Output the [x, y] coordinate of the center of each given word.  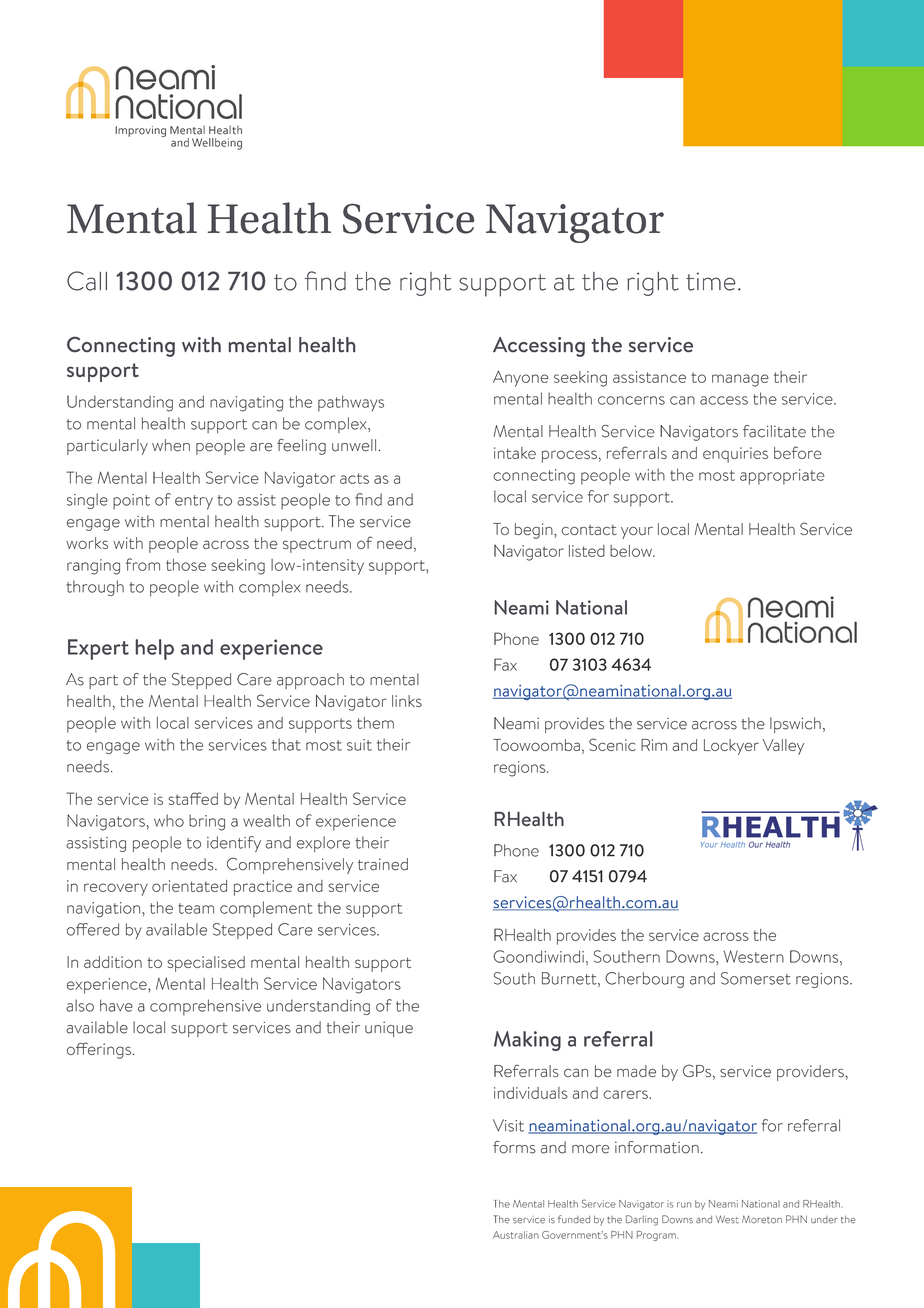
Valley [783, 747]
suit [359, 745]
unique [389, 1029]
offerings [99, 1050]
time [711, 281]
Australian [516, 1235]
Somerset [756, 978]
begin [535, 531]
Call [87, 281]
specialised [206, 964]
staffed [193, 798]
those [186, 565]
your [637, 533]
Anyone [520, 378]
